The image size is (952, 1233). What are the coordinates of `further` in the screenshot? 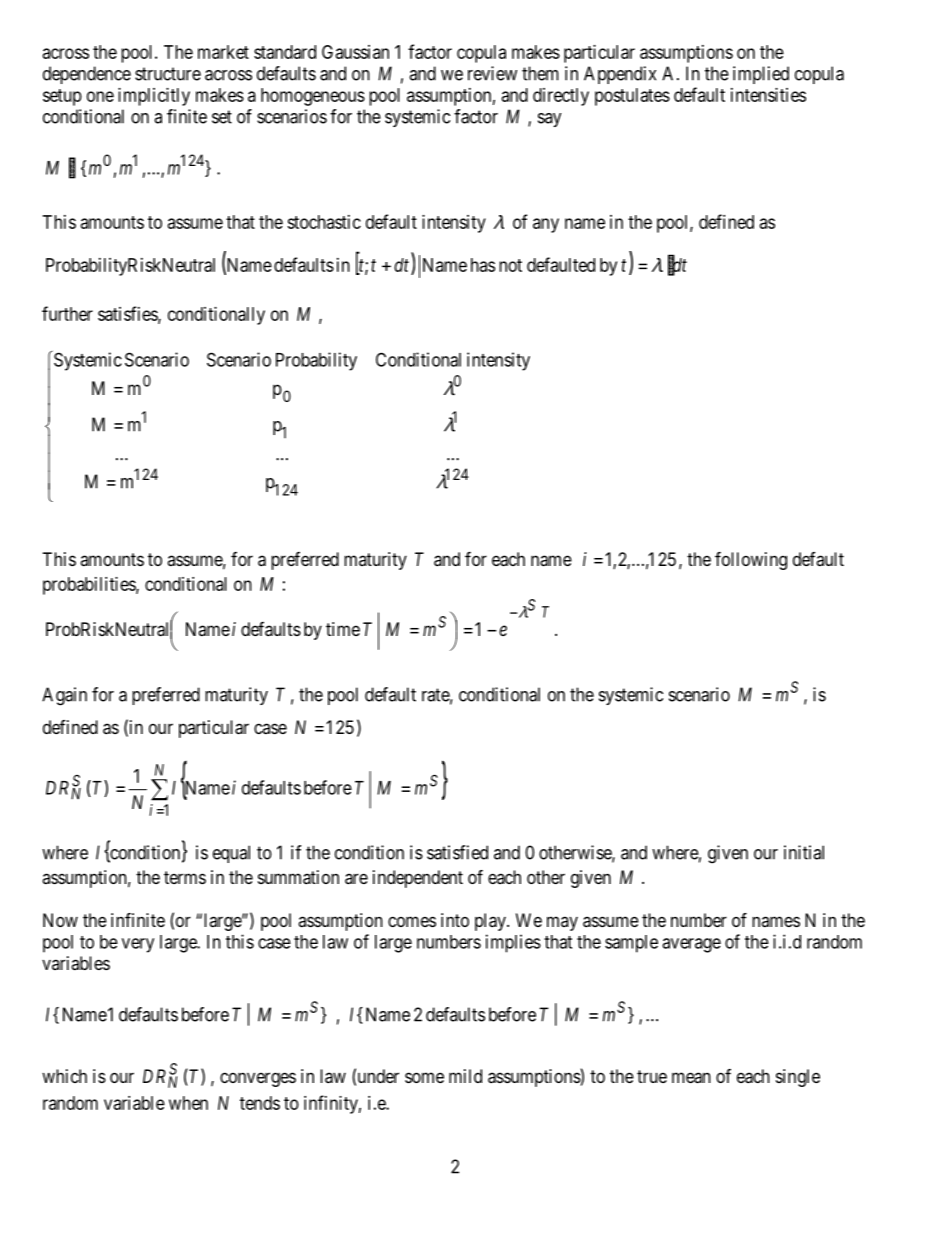 It's located at (67, 313).
